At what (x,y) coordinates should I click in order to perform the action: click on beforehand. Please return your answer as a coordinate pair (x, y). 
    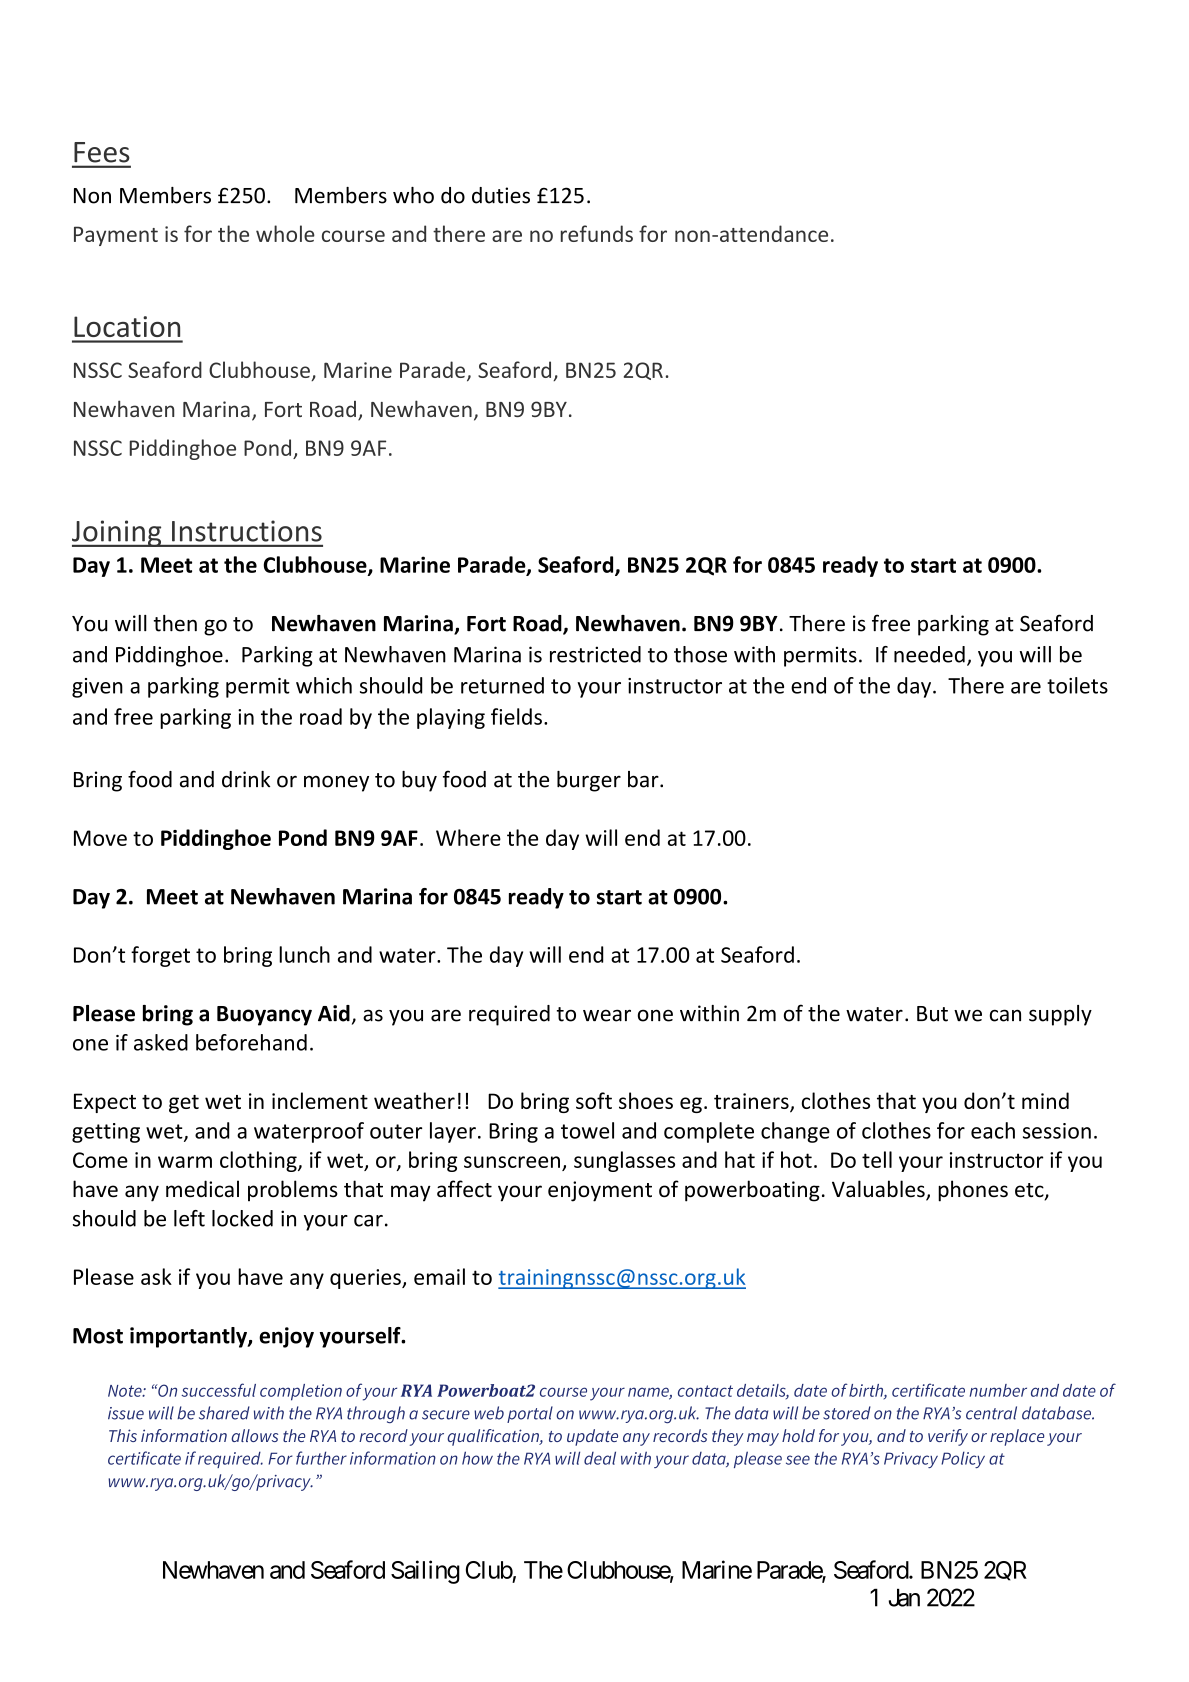
    Looking at the image, I should click on (251, 1042).
